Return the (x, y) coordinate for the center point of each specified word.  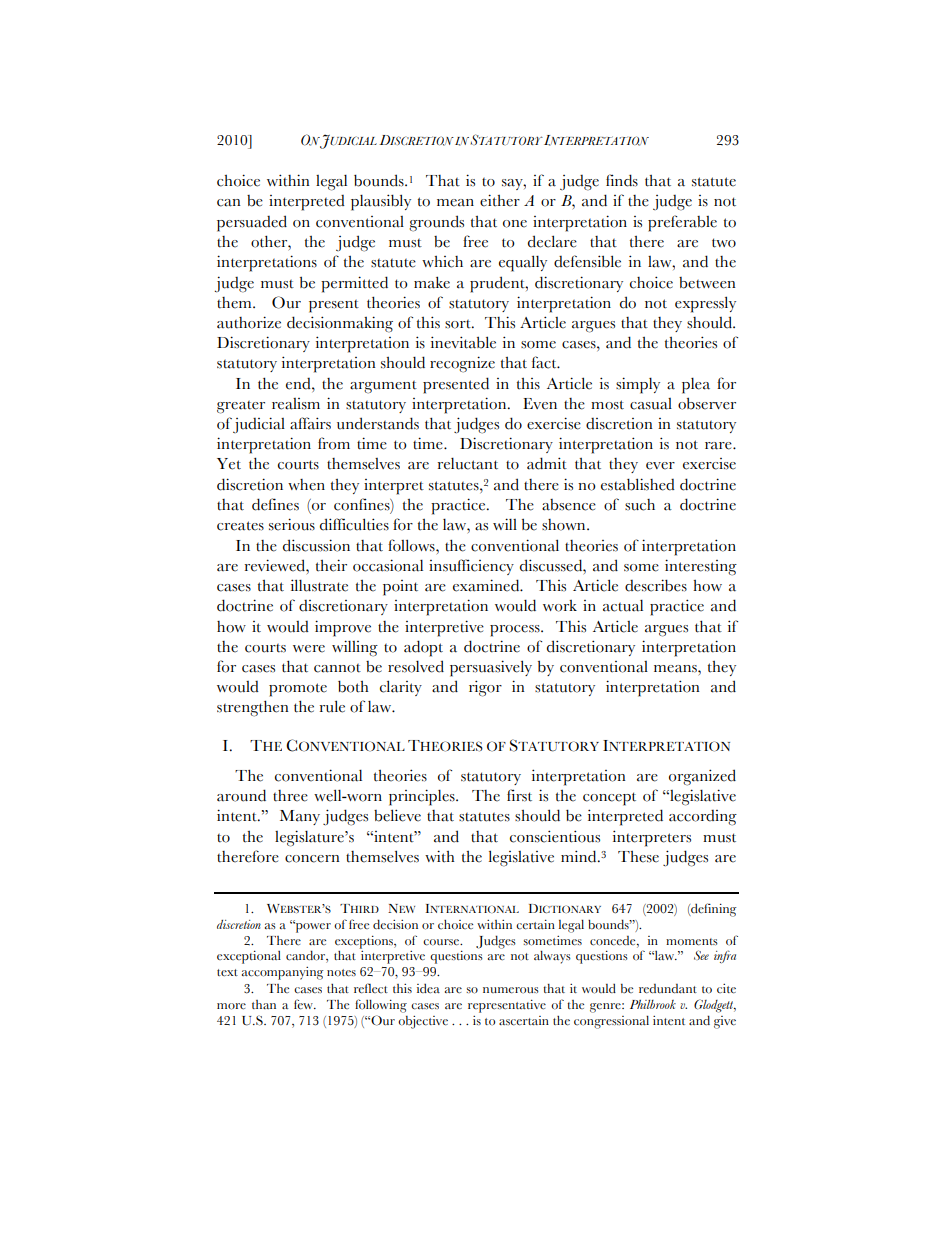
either (500, 200)
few (304, 1004)
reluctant (468, 463)
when (306, 485)
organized (702, 777)
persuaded (252, 223)
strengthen (253, 708)
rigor (485, 688)
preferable (682, 223)
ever (660, 466)
